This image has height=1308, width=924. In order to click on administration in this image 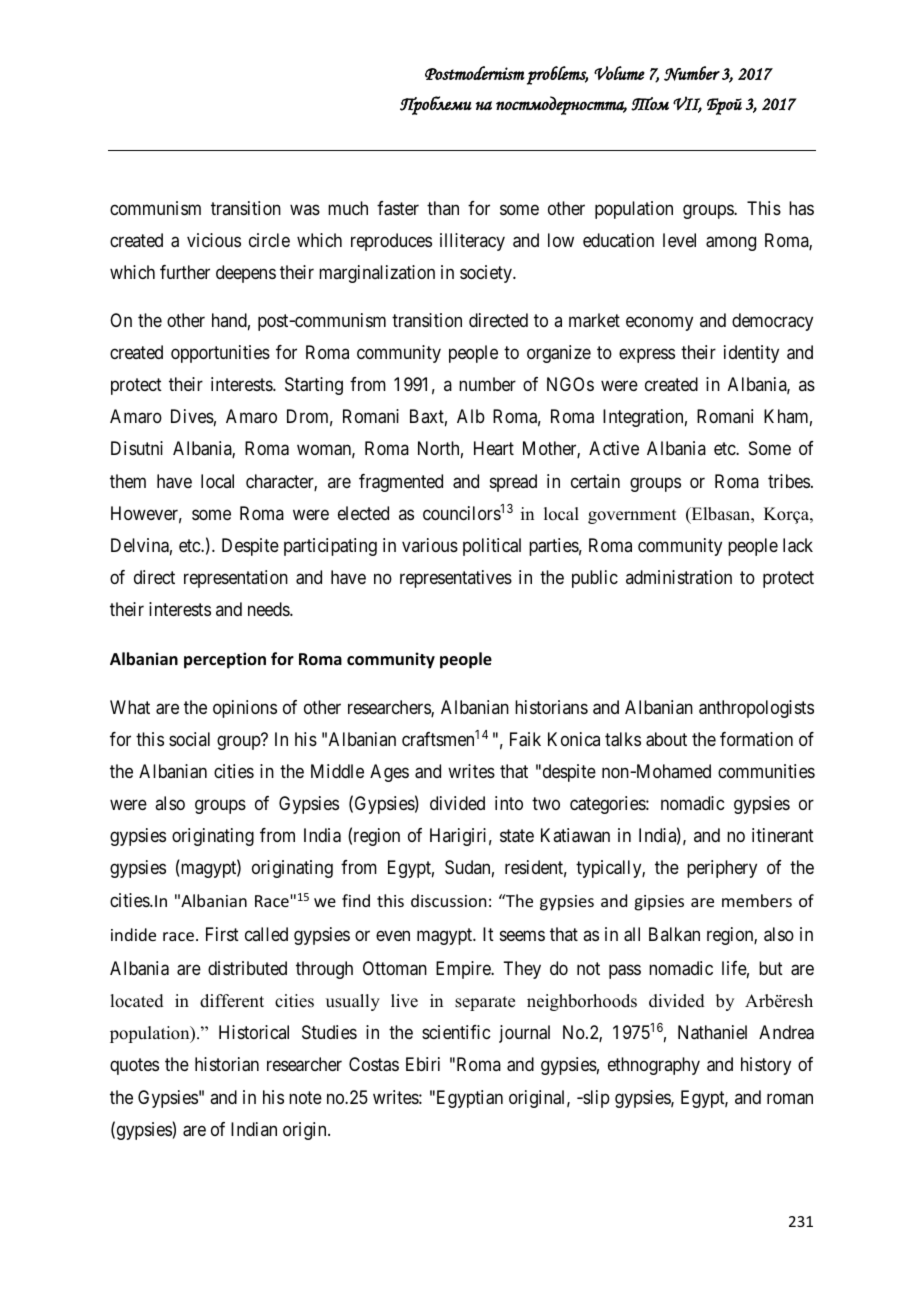, I will do `click(679, 577)`.
